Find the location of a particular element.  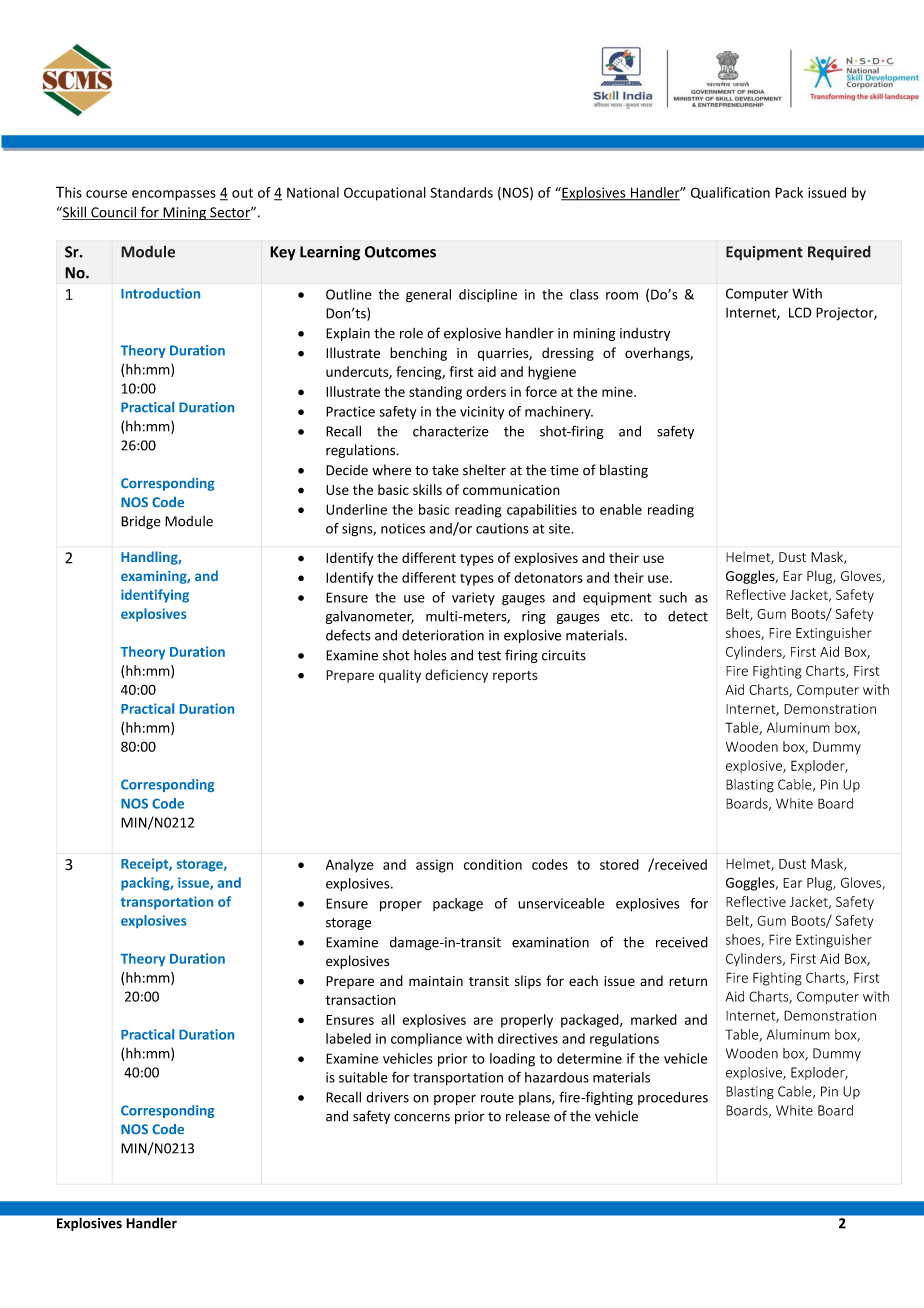

cautions is located at coordinates (502, 528).
